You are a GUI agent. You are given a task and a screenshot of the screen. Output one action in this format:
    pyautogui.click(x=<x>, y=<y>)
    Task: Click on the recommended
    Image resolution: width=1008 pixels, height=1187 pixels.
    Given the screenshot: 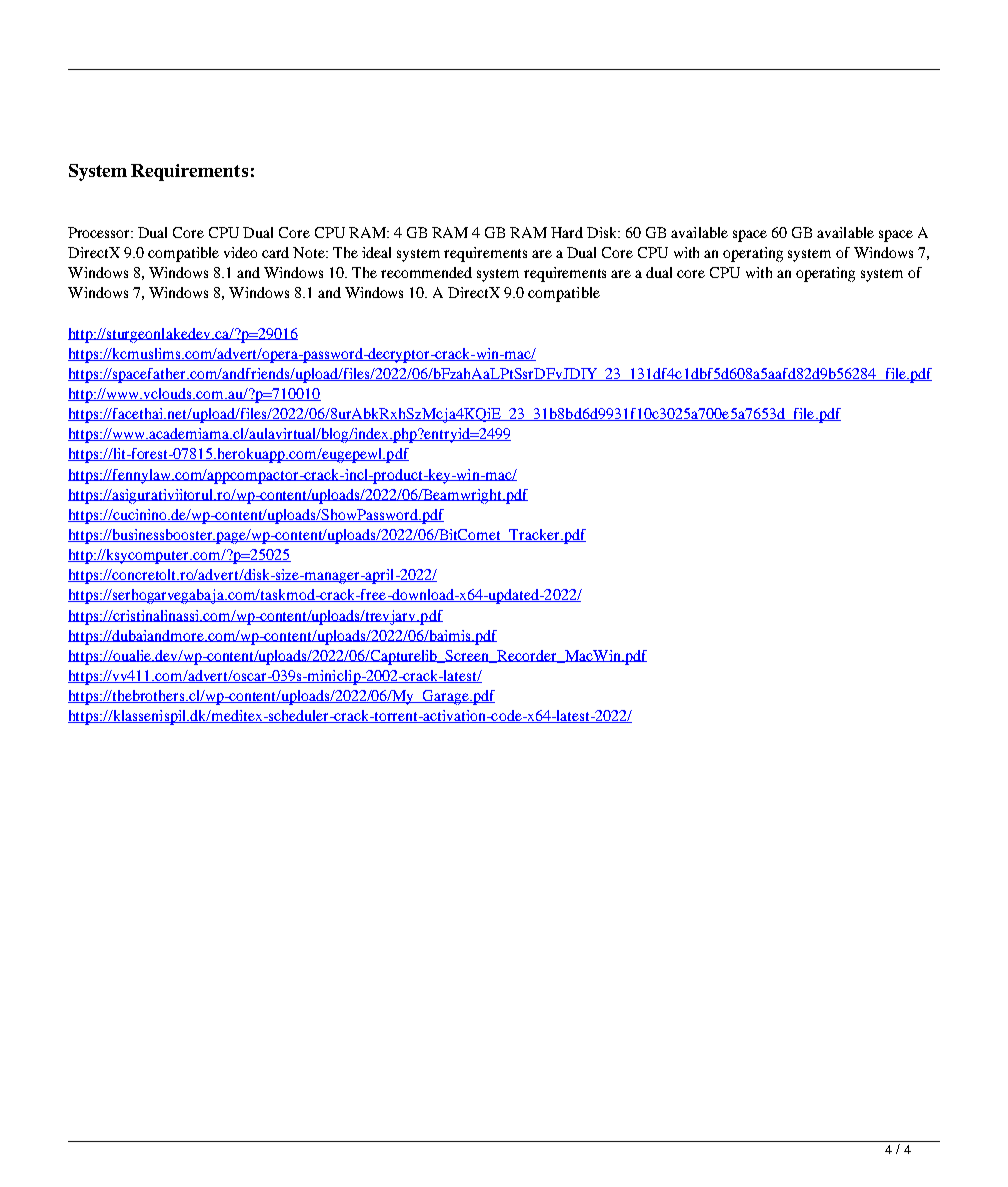 What is the action you would take?
    pyautogui.click(x=426, y=272)
